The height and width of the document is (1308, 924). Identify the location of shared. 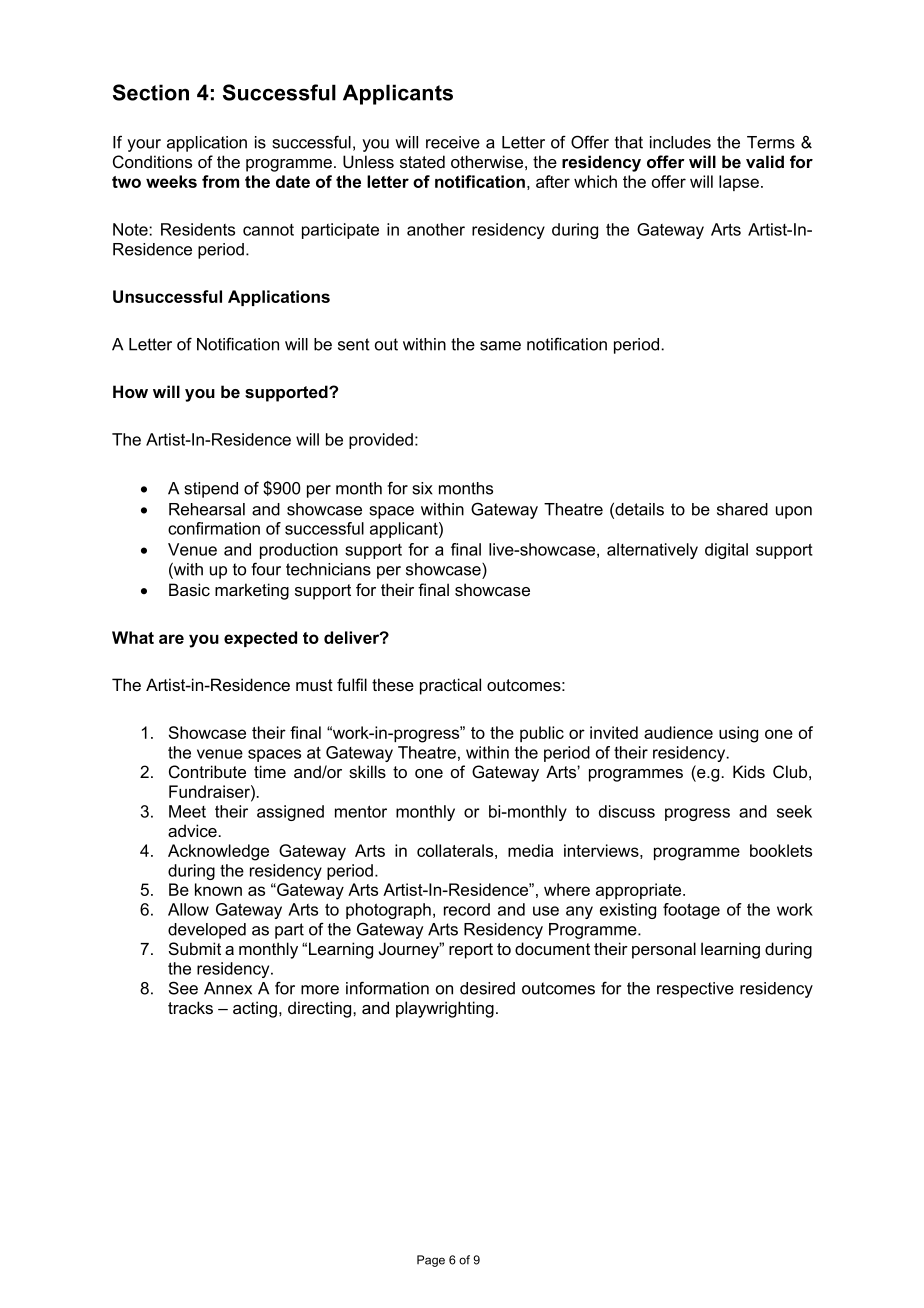
(742, 509).
